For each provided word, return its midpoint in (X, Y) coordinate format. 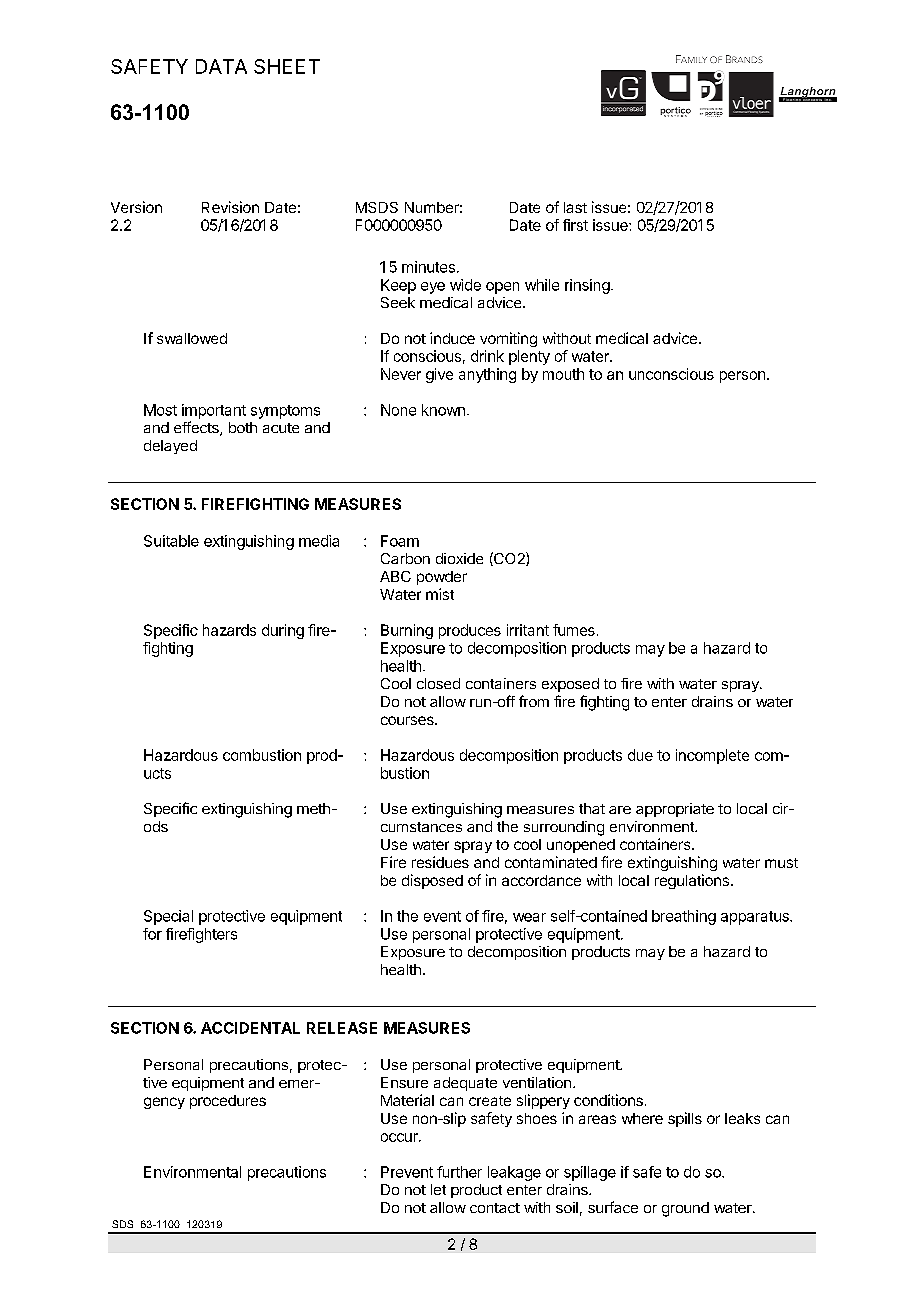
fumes (574, 630)
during (283, 631)
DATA (221, 66)
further (459, 1172)
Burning (407, 631)
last (575, 207)
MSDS (377, 207)
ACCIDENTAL (250, 1028)
